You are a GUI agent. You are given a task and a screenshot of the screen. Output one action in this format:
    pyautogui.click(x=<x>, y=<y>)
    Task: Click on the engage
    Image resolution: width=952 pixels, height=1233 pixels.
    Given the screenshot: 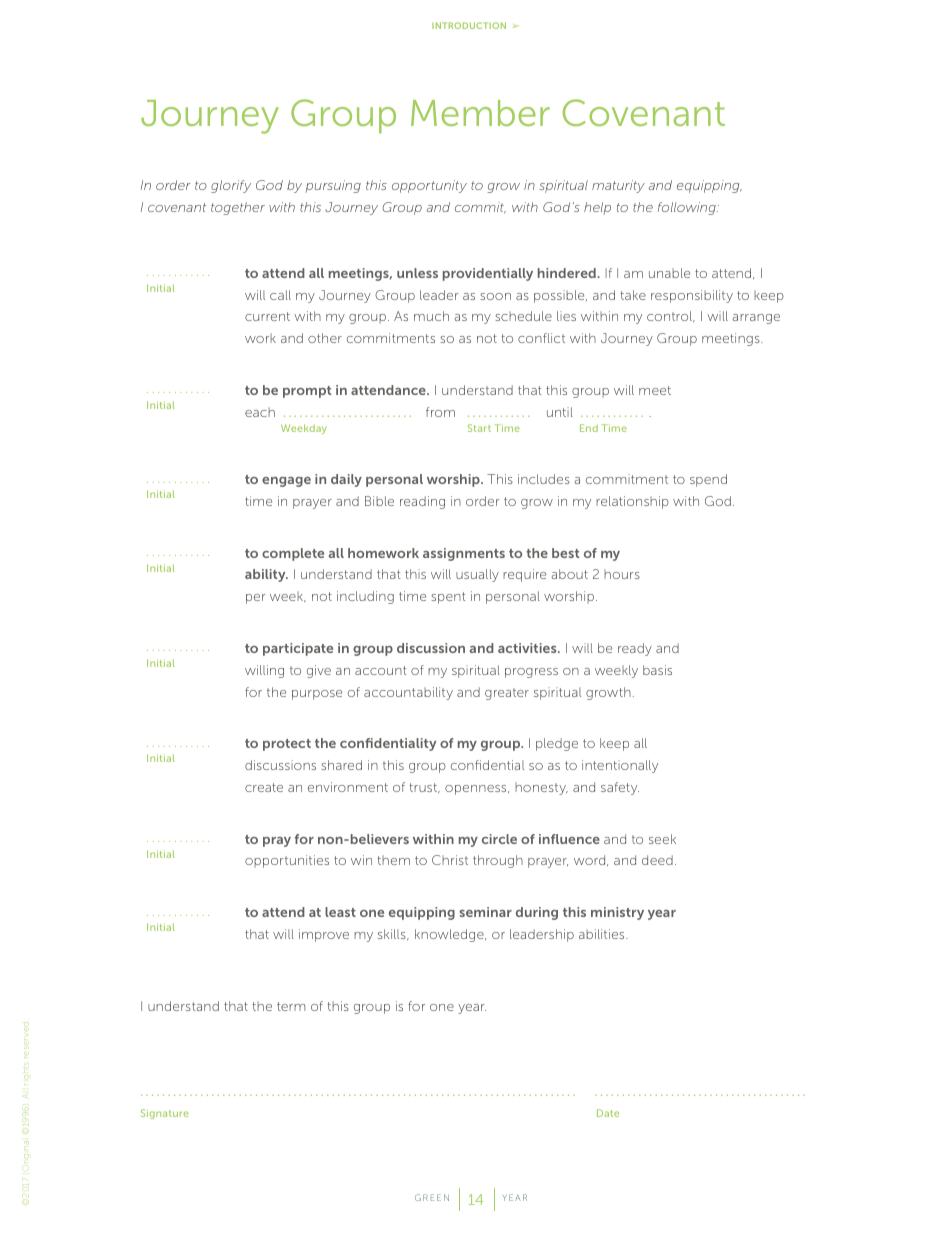 What is the action you would take?
    pyautogui.click(x=286, y=482)
